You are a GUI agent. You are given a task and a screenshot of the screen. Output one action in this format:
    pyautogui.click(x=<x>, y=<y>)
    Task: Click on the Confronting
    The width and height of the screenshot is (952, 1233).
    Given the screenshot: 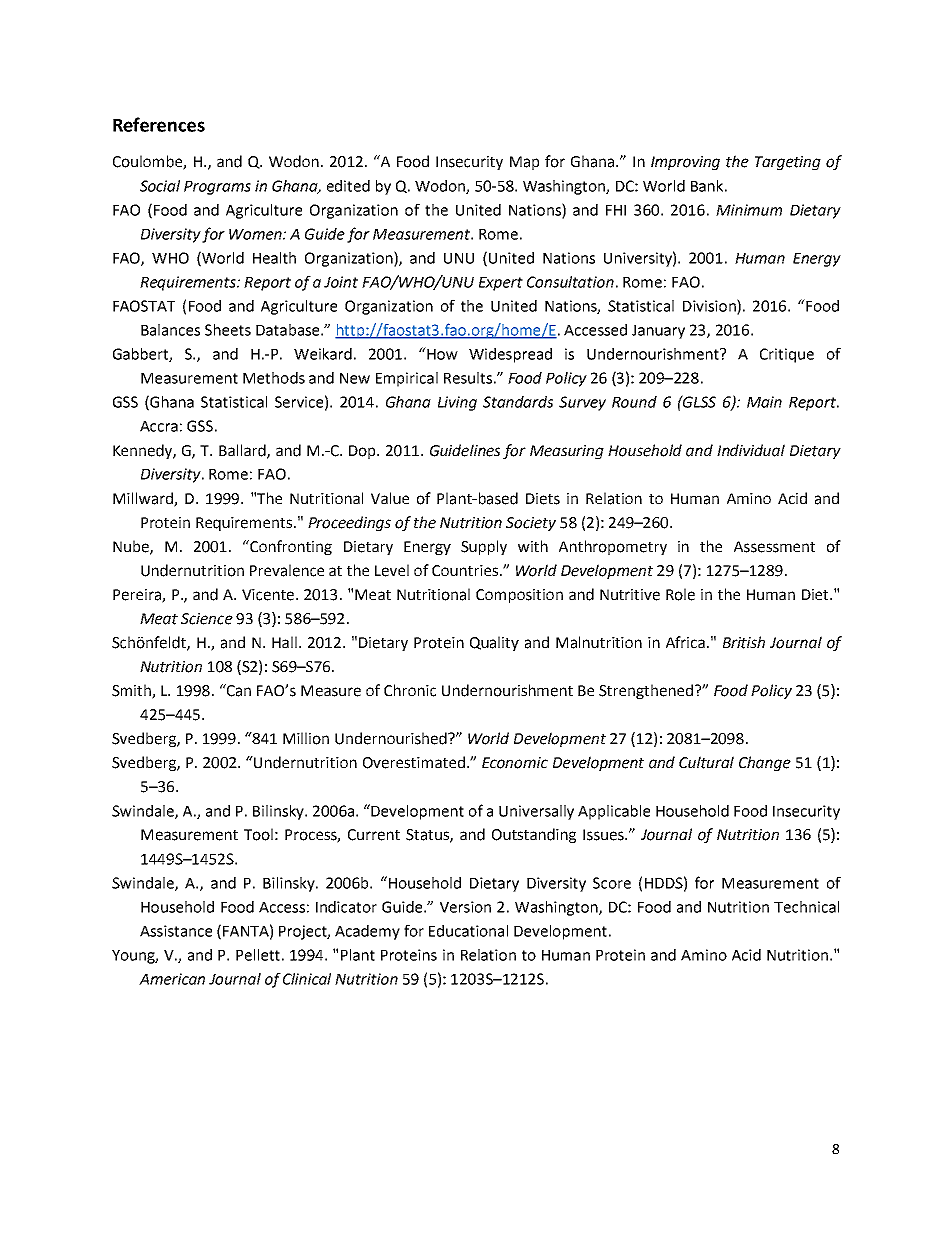 What is the action you would take?
    pyautogui.click(x=290, y=547)
